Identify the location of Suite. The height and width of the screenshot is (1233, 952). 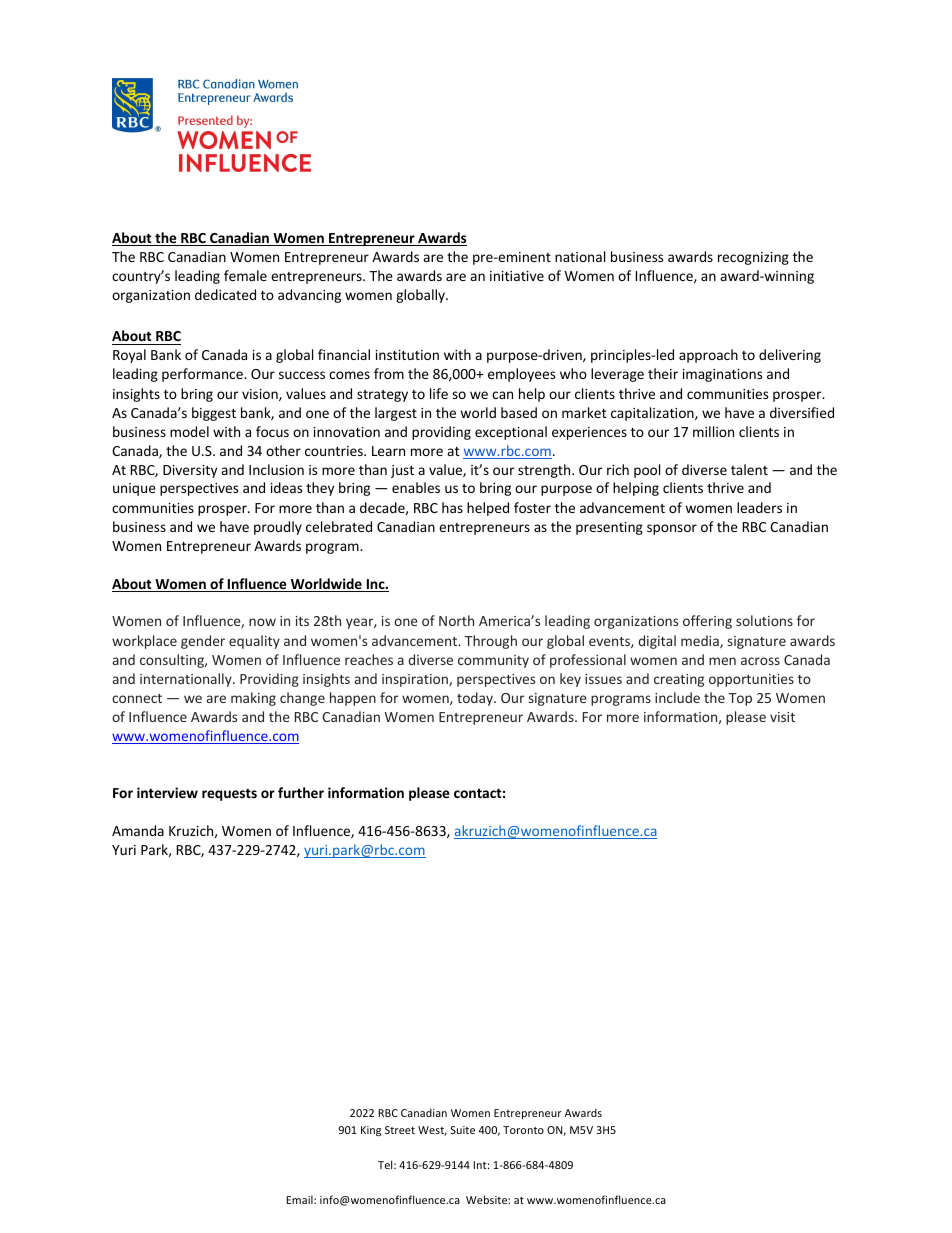
(463, 1130).
